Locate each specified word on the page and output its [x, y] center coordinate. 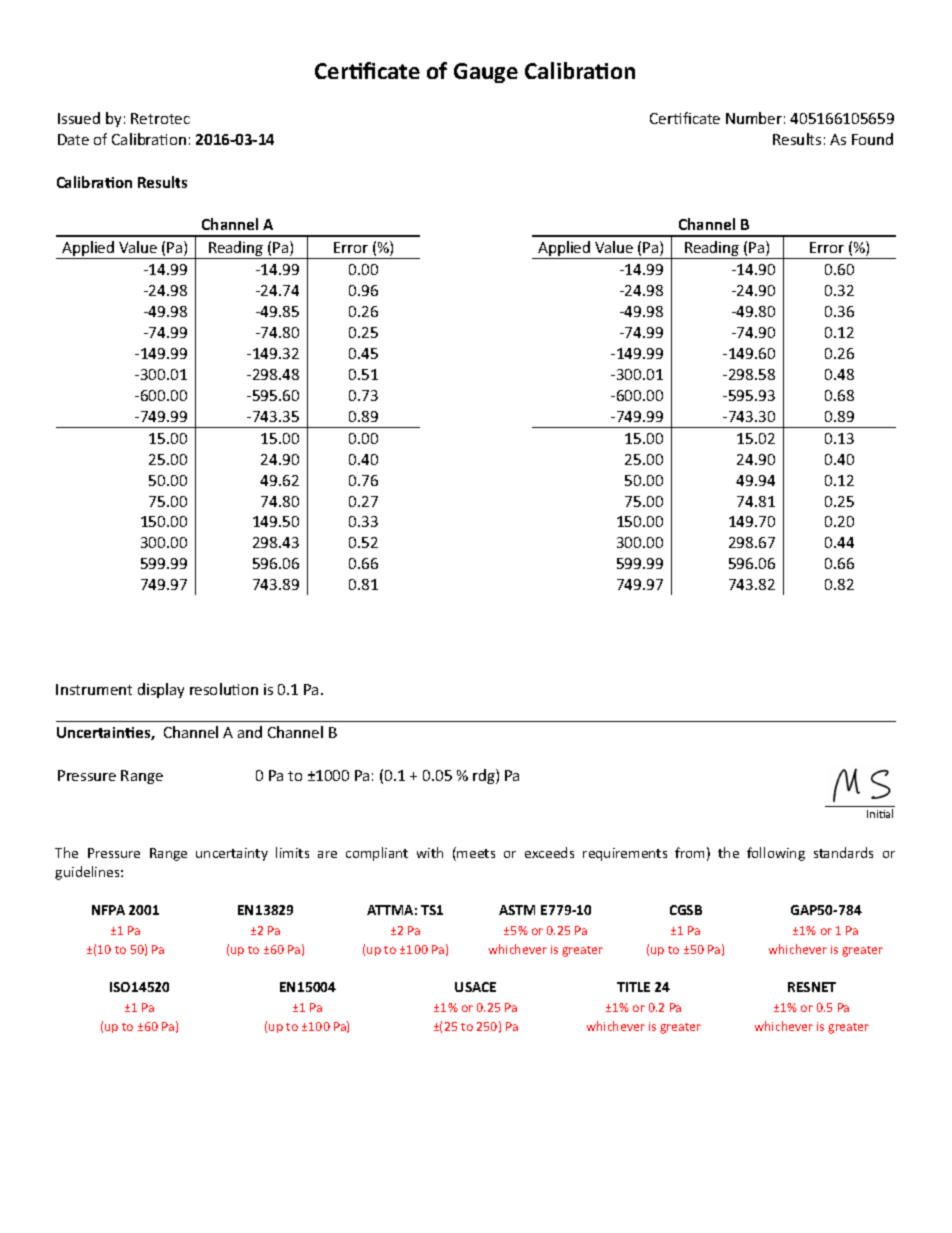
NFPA [108, 910]
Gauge [486, 73]
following [776, 854]
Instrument [94, 689]
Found [872, 139]
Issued [79, 118]
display [161, 690]
